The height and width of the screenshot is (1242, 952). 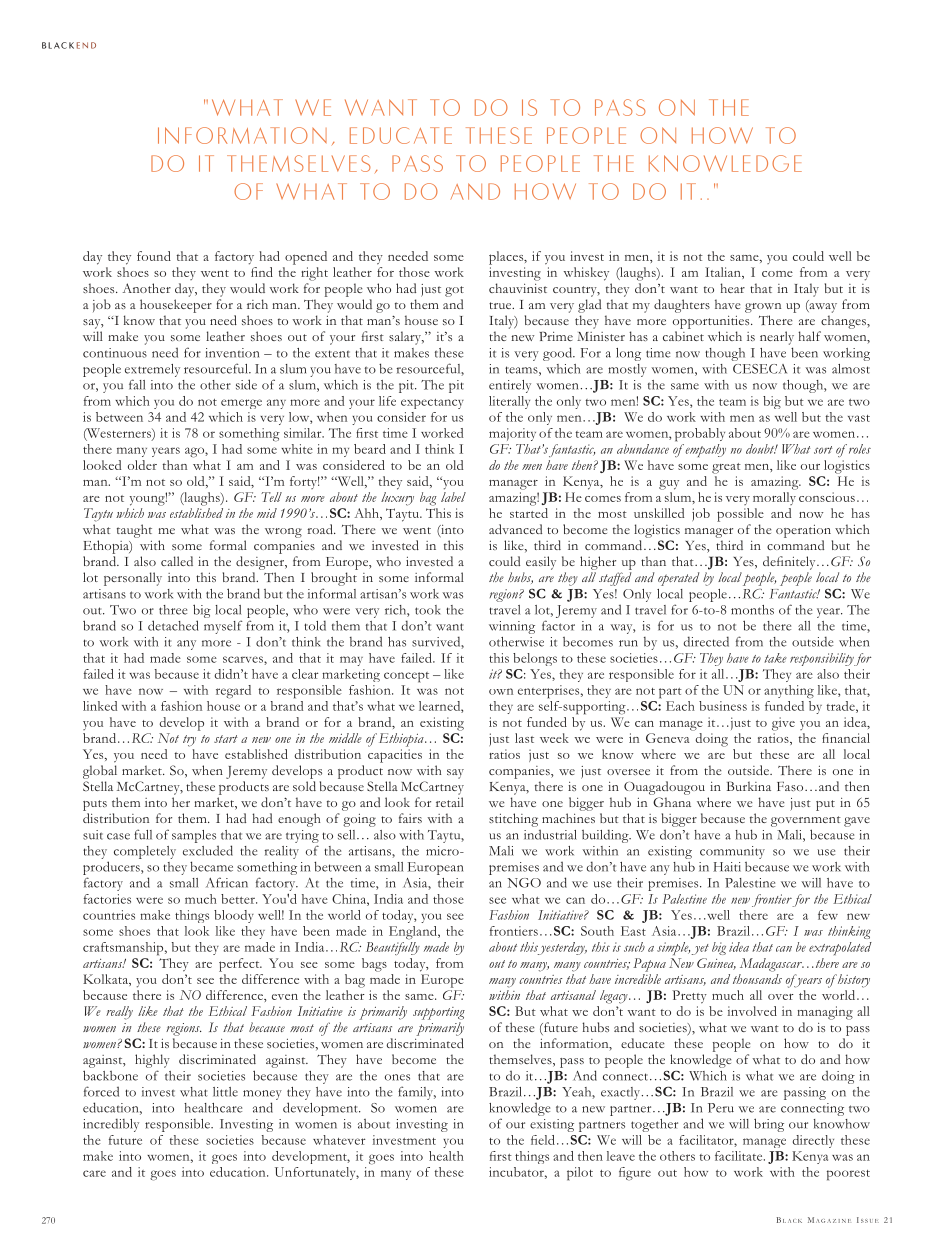 I want to click on incredibly, so click(x=111, y=1125).
